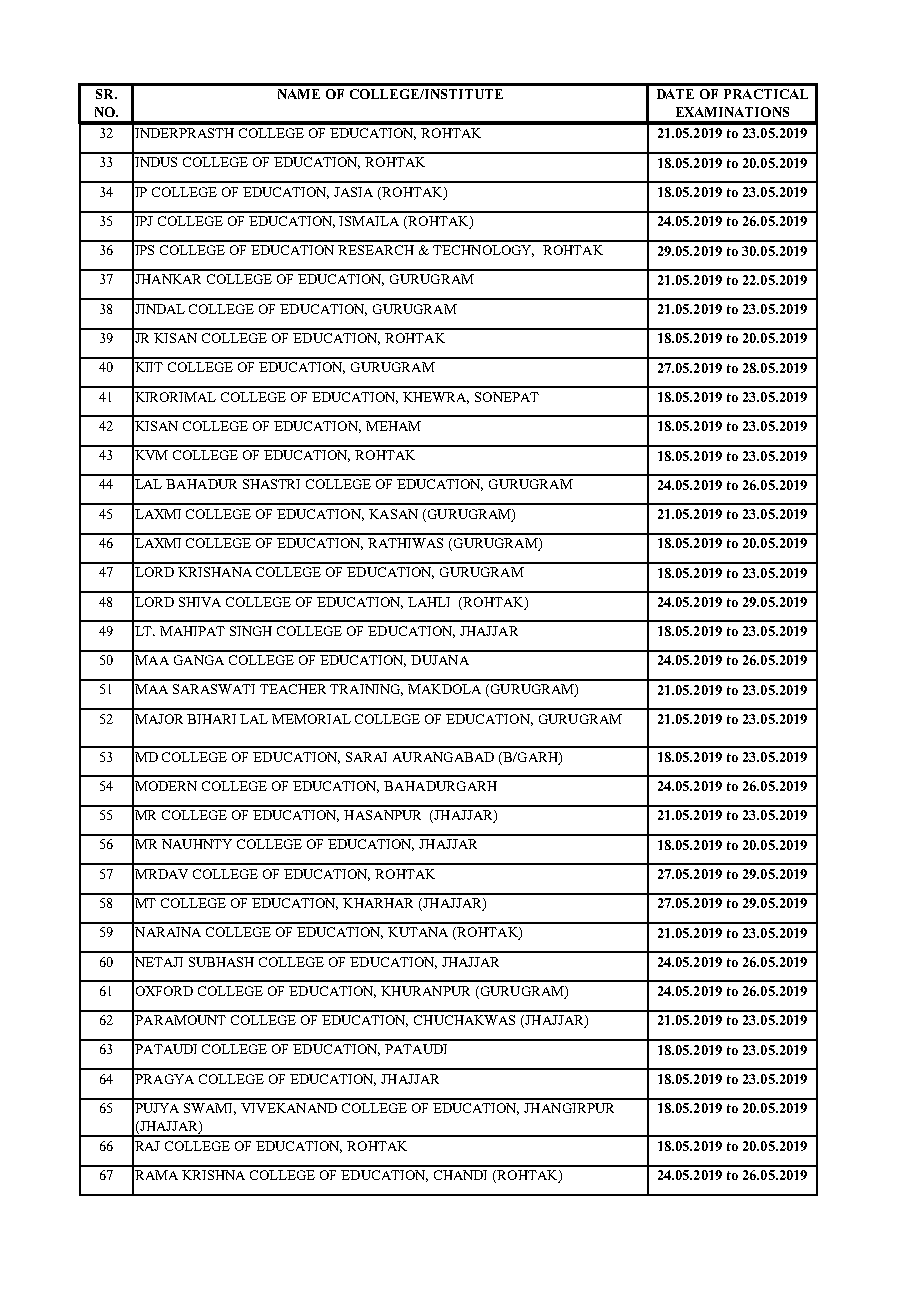 The image size is (924, 1308). I want to click on SHASTRI, so click(271, 484).
